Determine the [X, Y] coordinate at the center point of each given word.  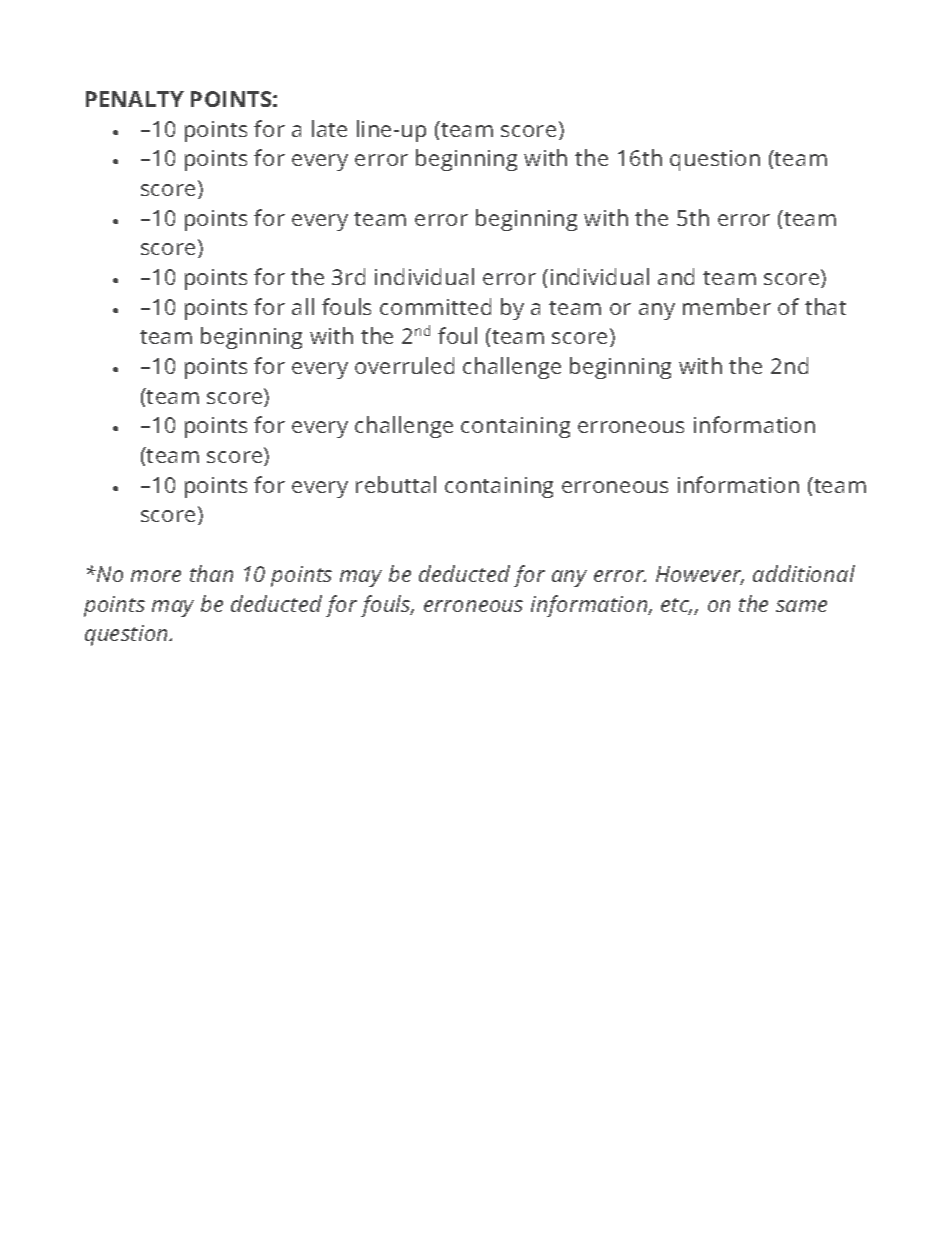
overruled [404, 365]
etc [676, 606]
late [329, 128]
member [727, 306]
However [700, 575]
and [676, 276]
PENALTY [135, 99]
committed [435, 306]
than [211, 573]
